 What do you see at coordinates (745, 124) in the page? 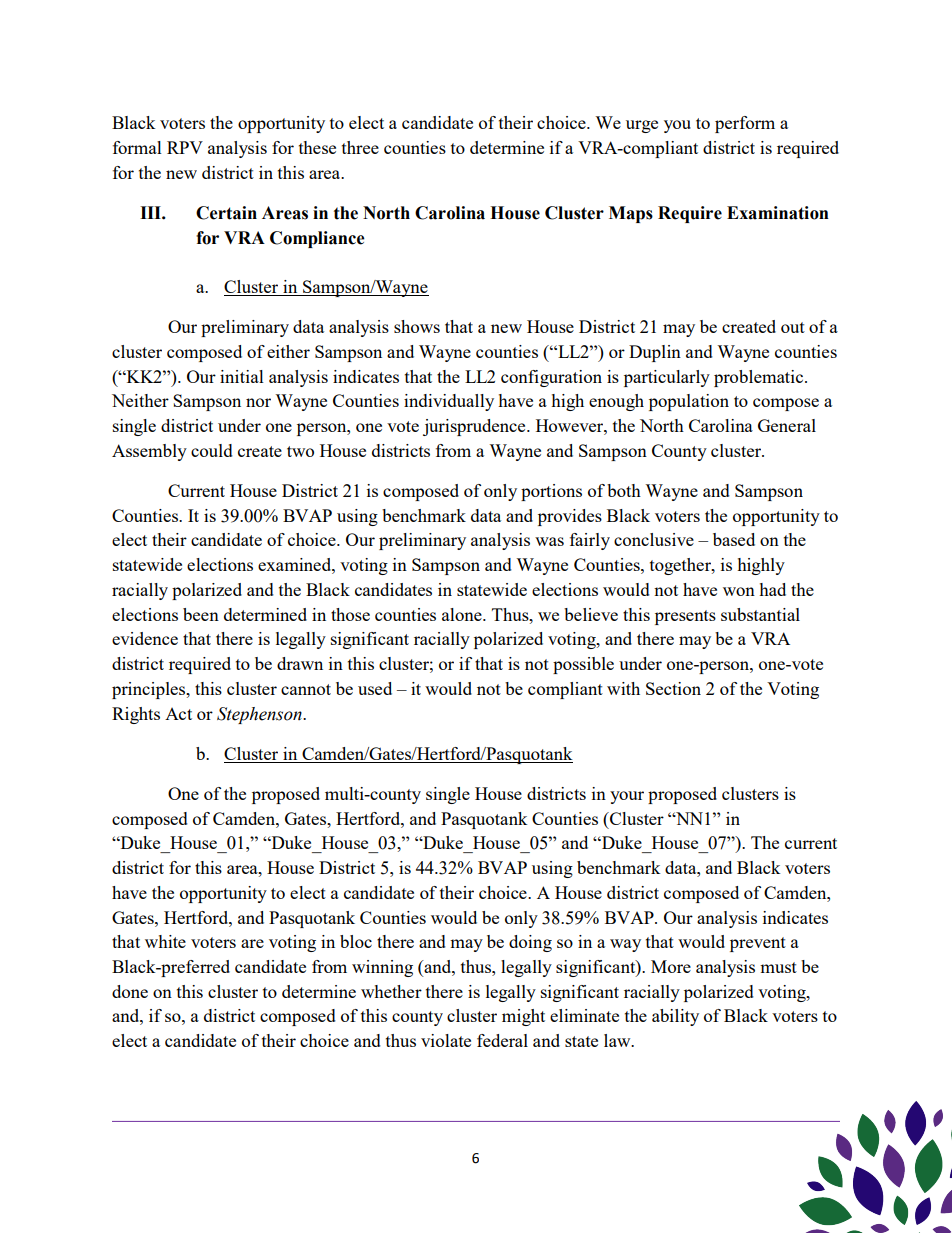
I see `perform` at bounding box center [745, 124].
